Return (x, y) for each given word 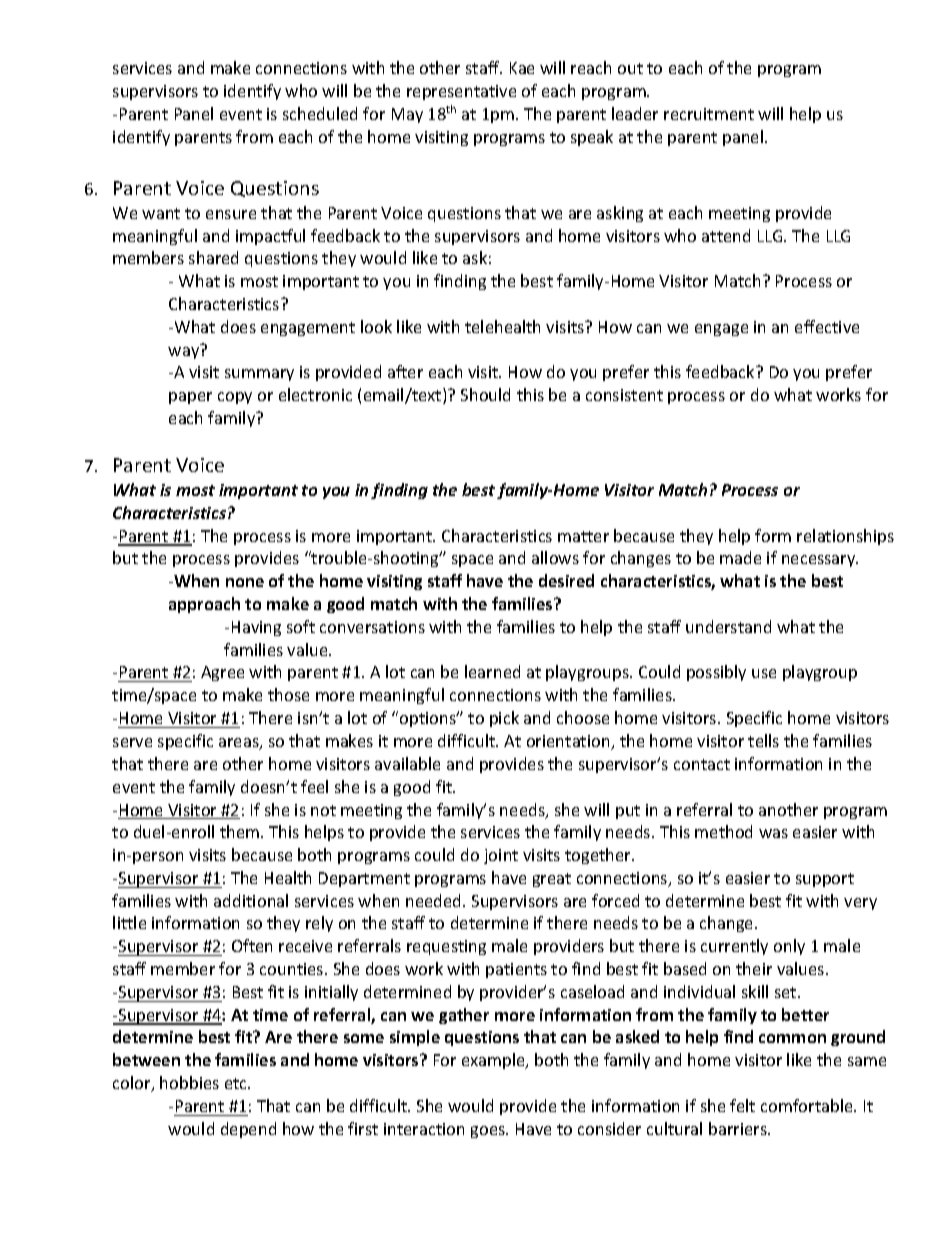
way (183, 353)
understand (728, 626)
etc (237, 1083)
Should (485, 394)
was (773, 833)
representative (461, 92)
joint (501, 856)
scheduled (320, 113)
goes (489, 1132)
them (241, 831)
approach (204, 605)
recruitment (709, 114)
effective (827, 326)
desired (566, 580)
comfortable (808, 1105)
